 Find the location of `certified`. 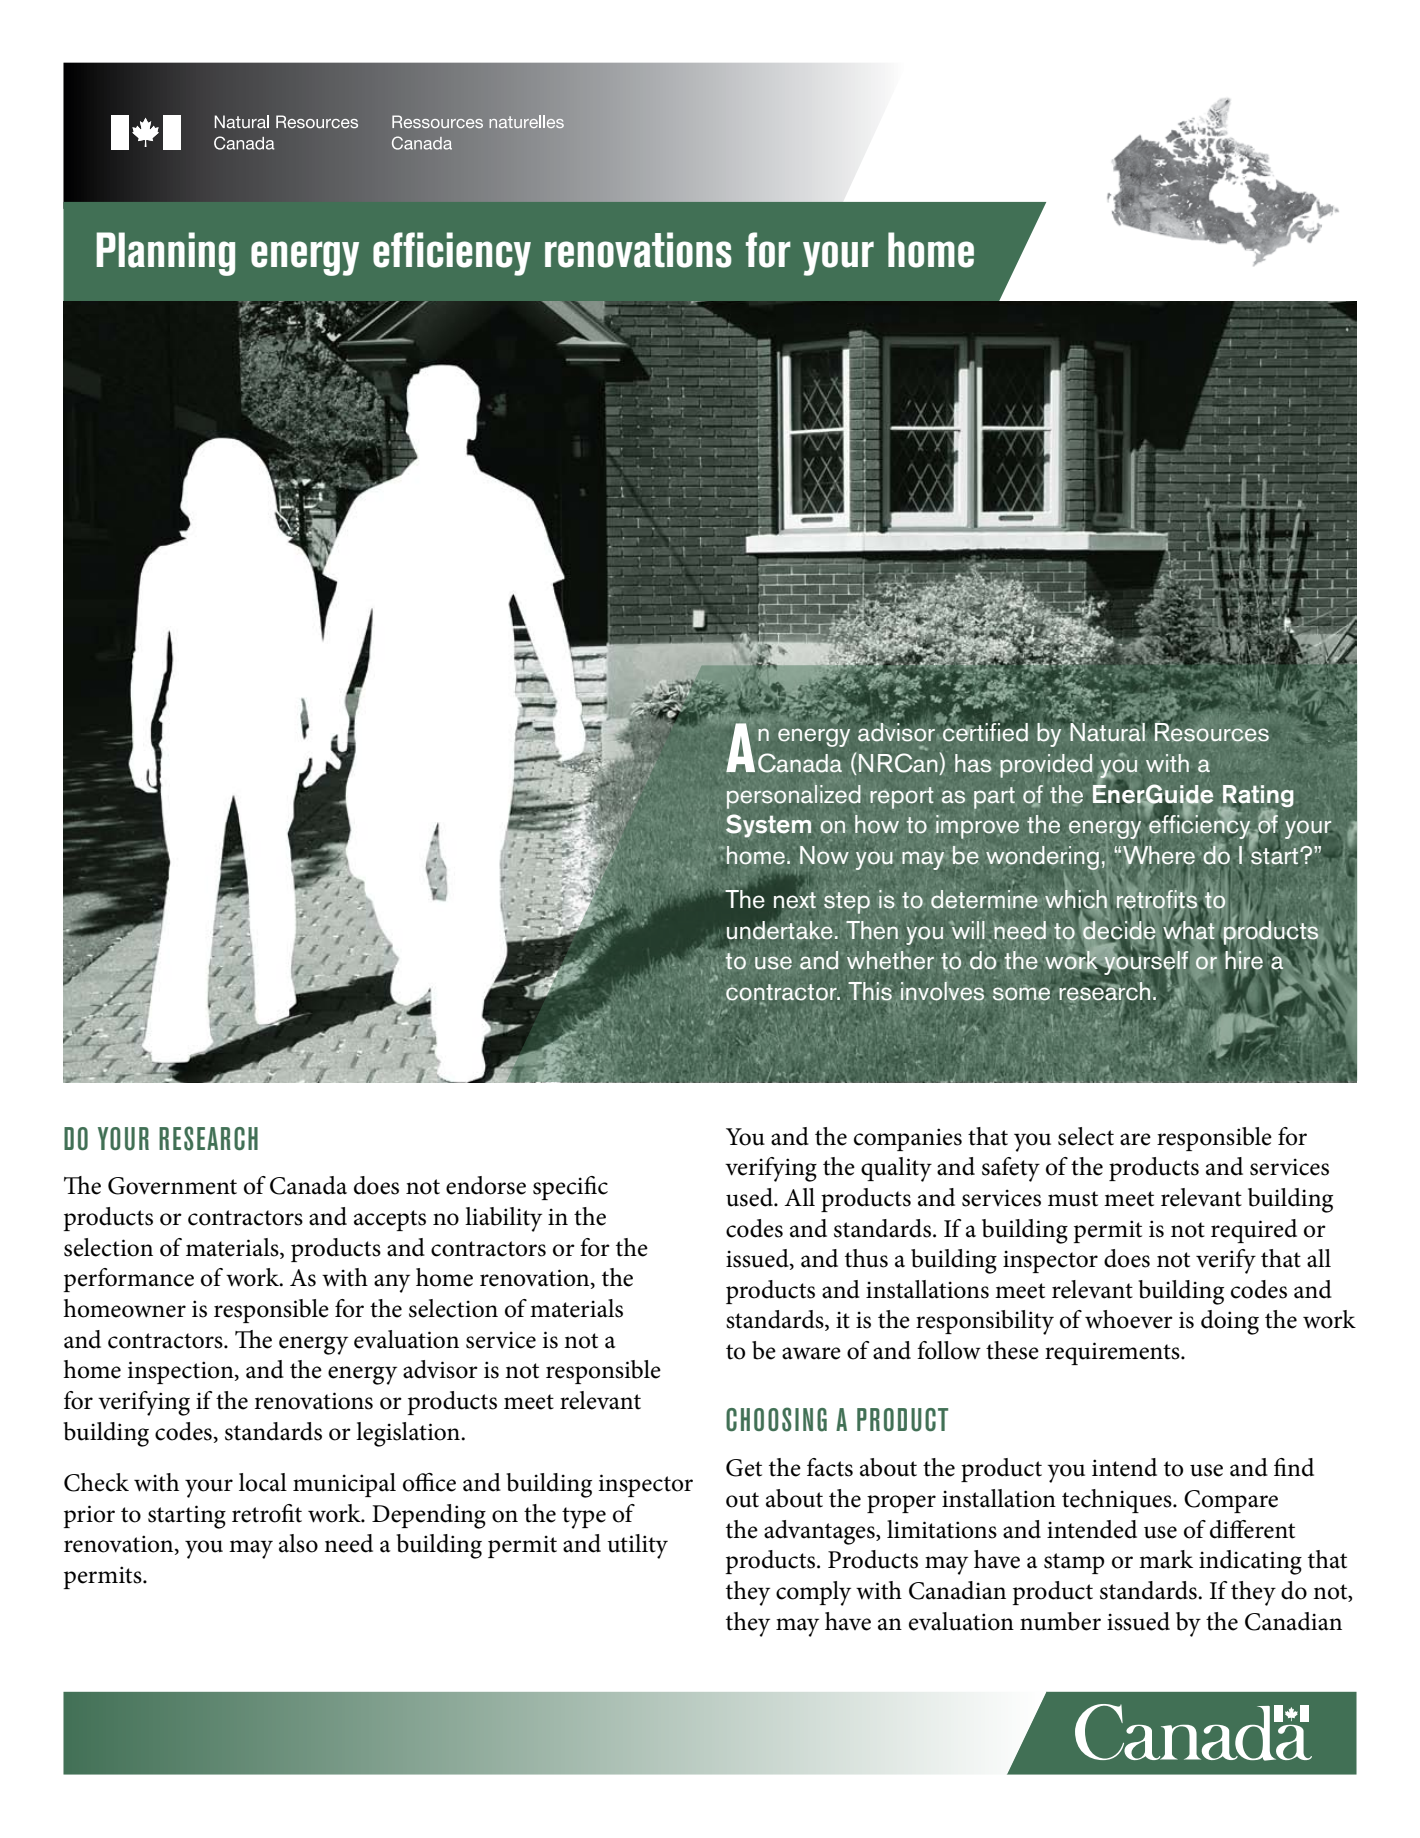

certified is located at coordinates (985, 731).
